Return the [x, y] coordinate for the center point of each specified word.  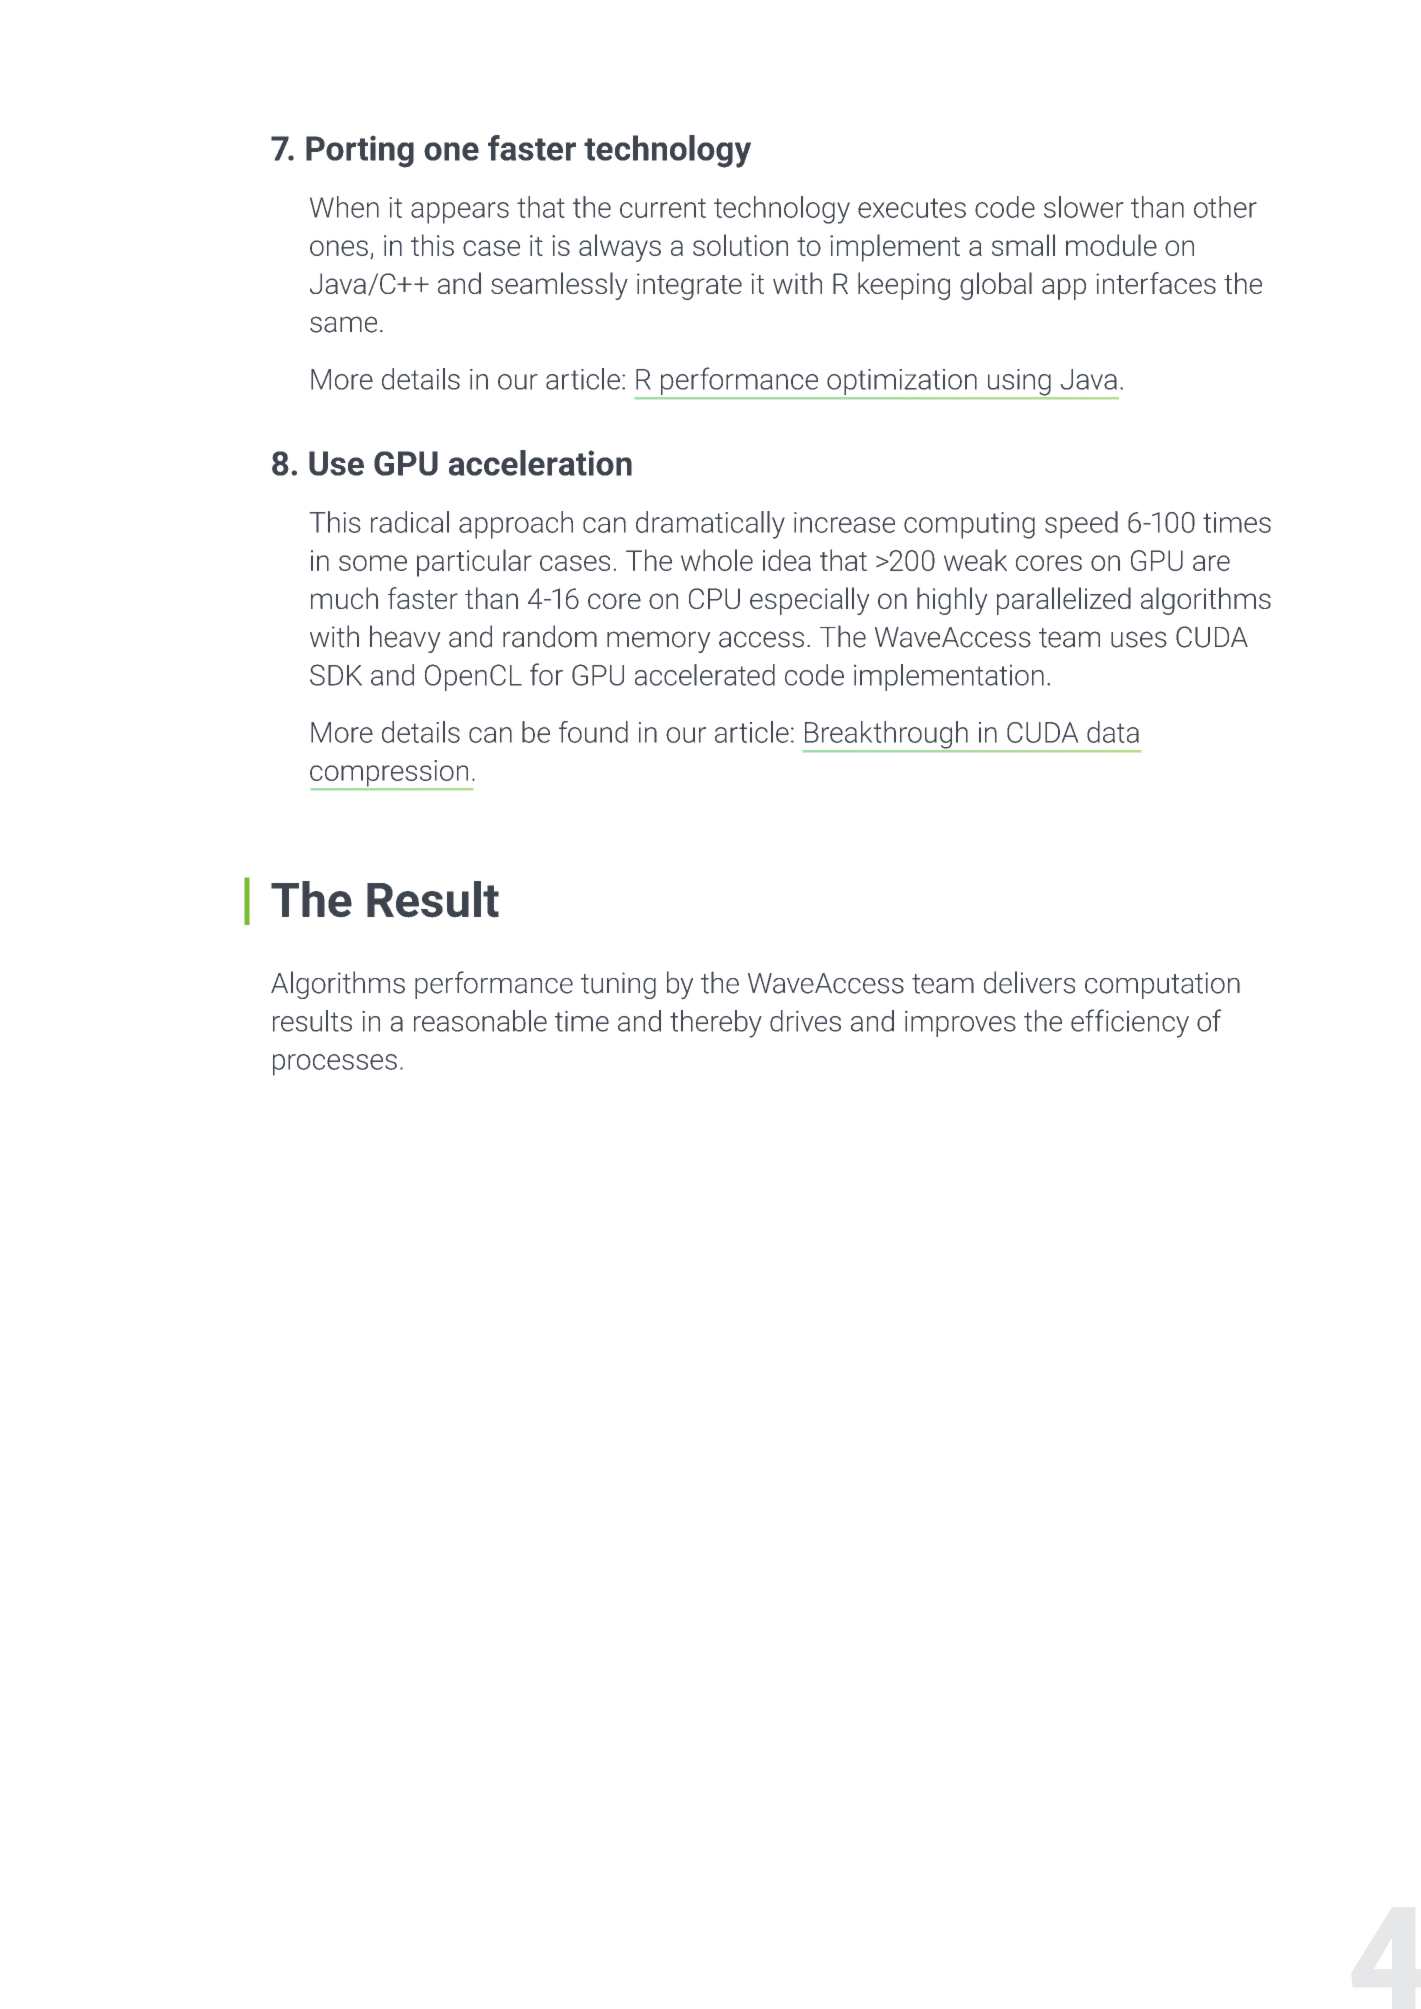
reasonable [480, 1021]
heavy [405, 639]
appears [460, 213]
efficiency [1130, 1023]
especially [809, 601]
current [663, 208]
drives [805, 1021]
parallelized [1064, 601]
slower [1083, 207]
